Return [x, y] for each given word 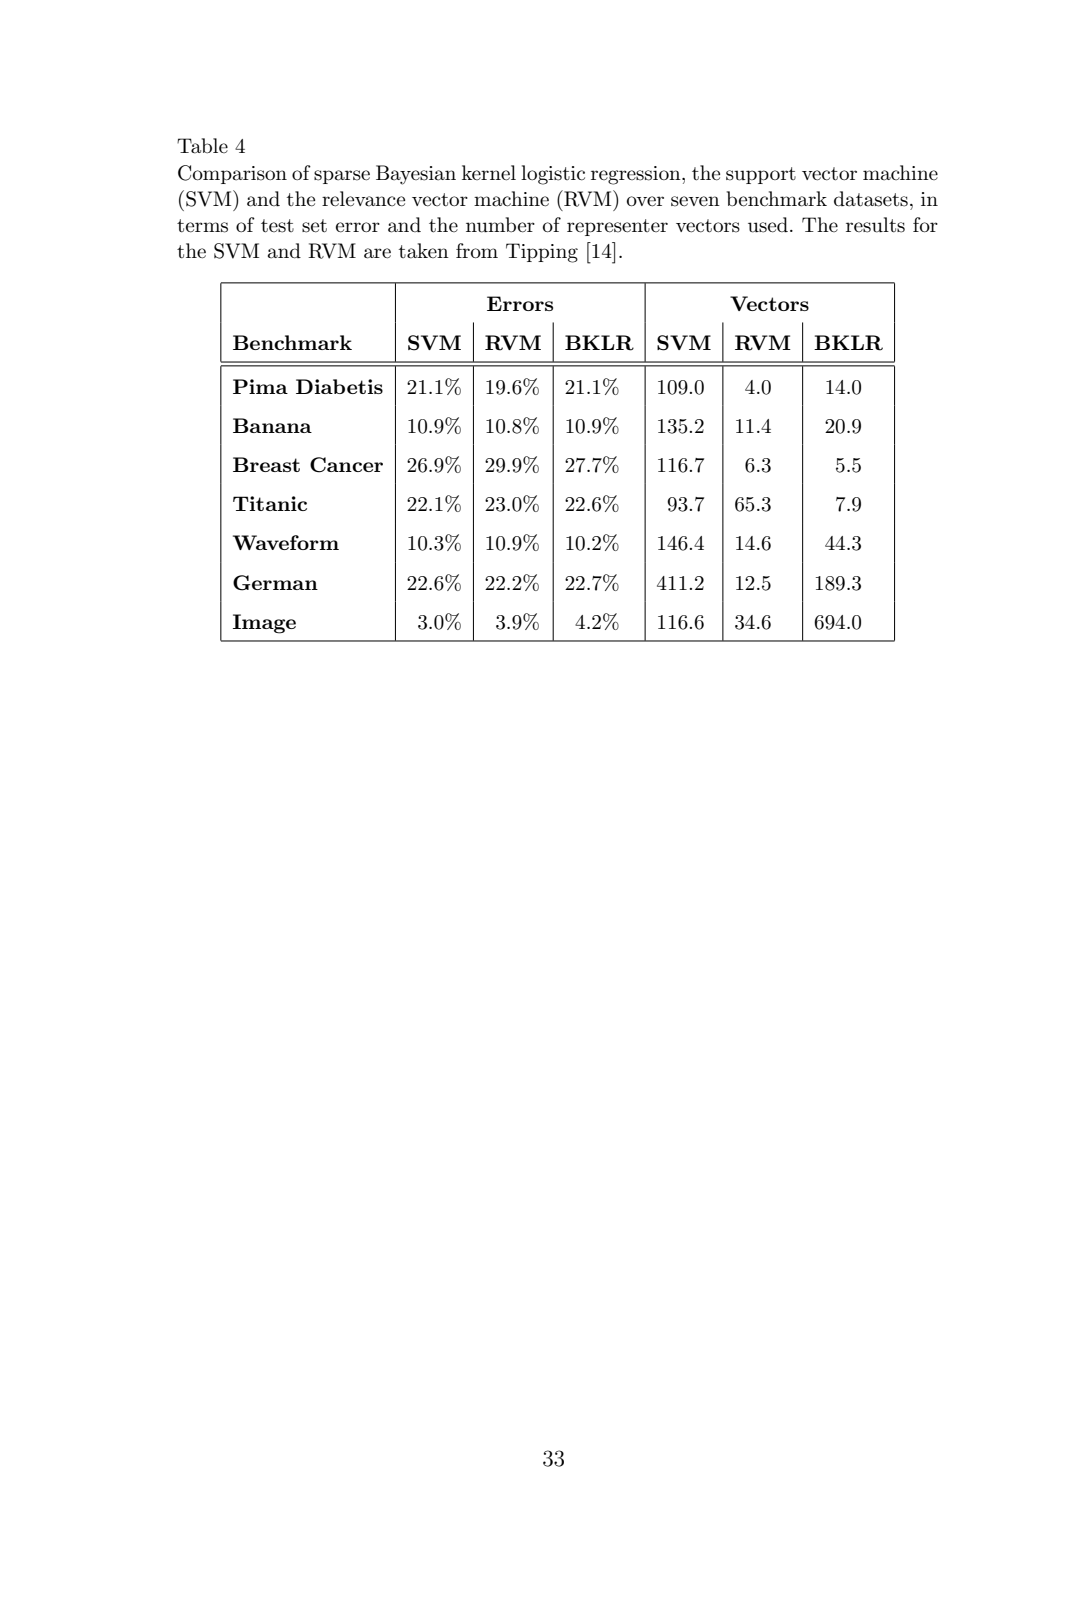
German [275, 583]
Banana [272, 425]
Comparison [232, 174]
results [875, 225]
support [761, 175]
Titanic [270, 503]
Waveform [286, 542]
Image [264, 624]
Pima [260, 386]
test [277, 226]
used [769, 225]
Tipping [542, 253]
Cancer [346, 465]
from [477, 250]
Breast [266, 464]
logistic [553, 175]
